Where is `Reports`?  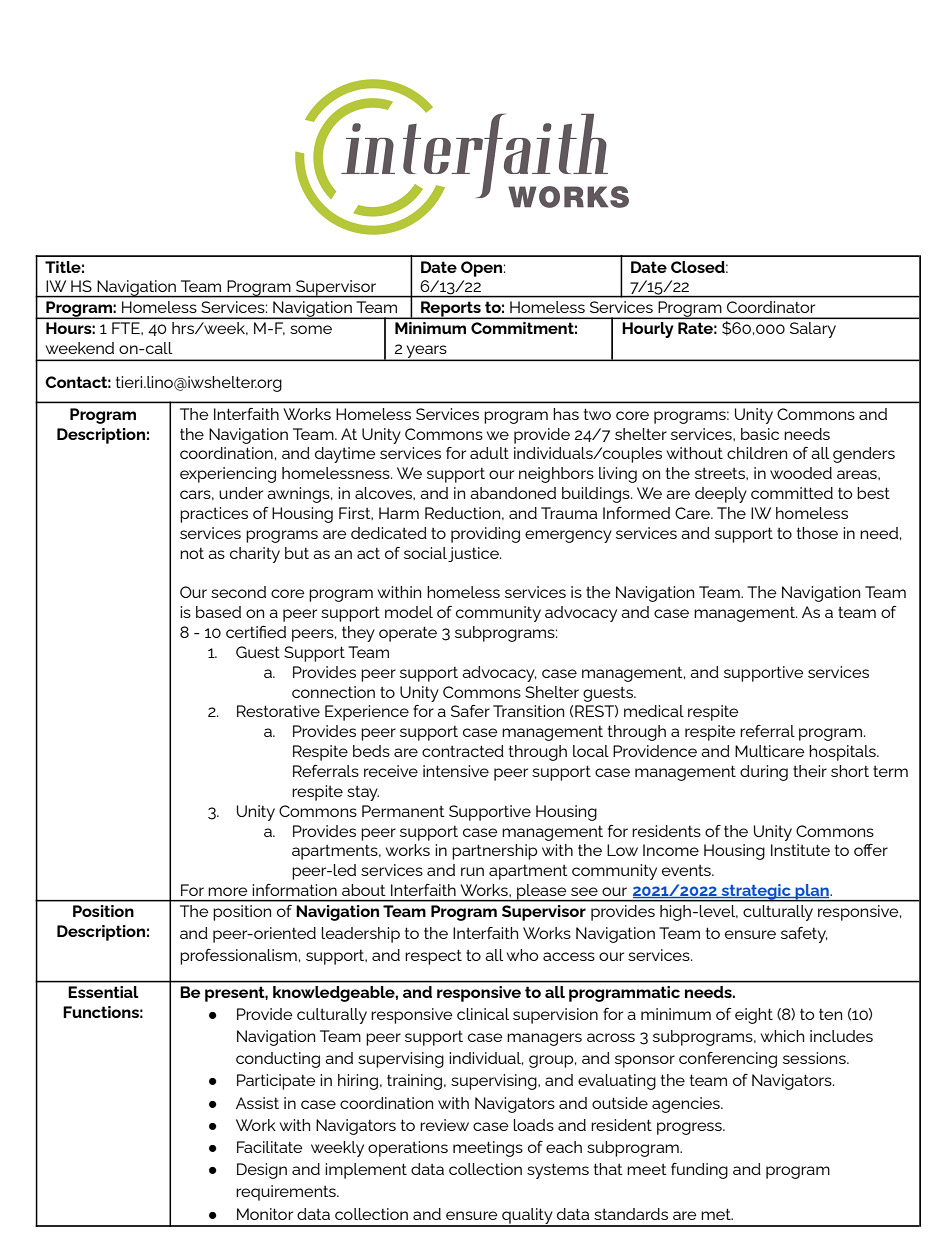 Reports is located at coordinates (451, 310).
